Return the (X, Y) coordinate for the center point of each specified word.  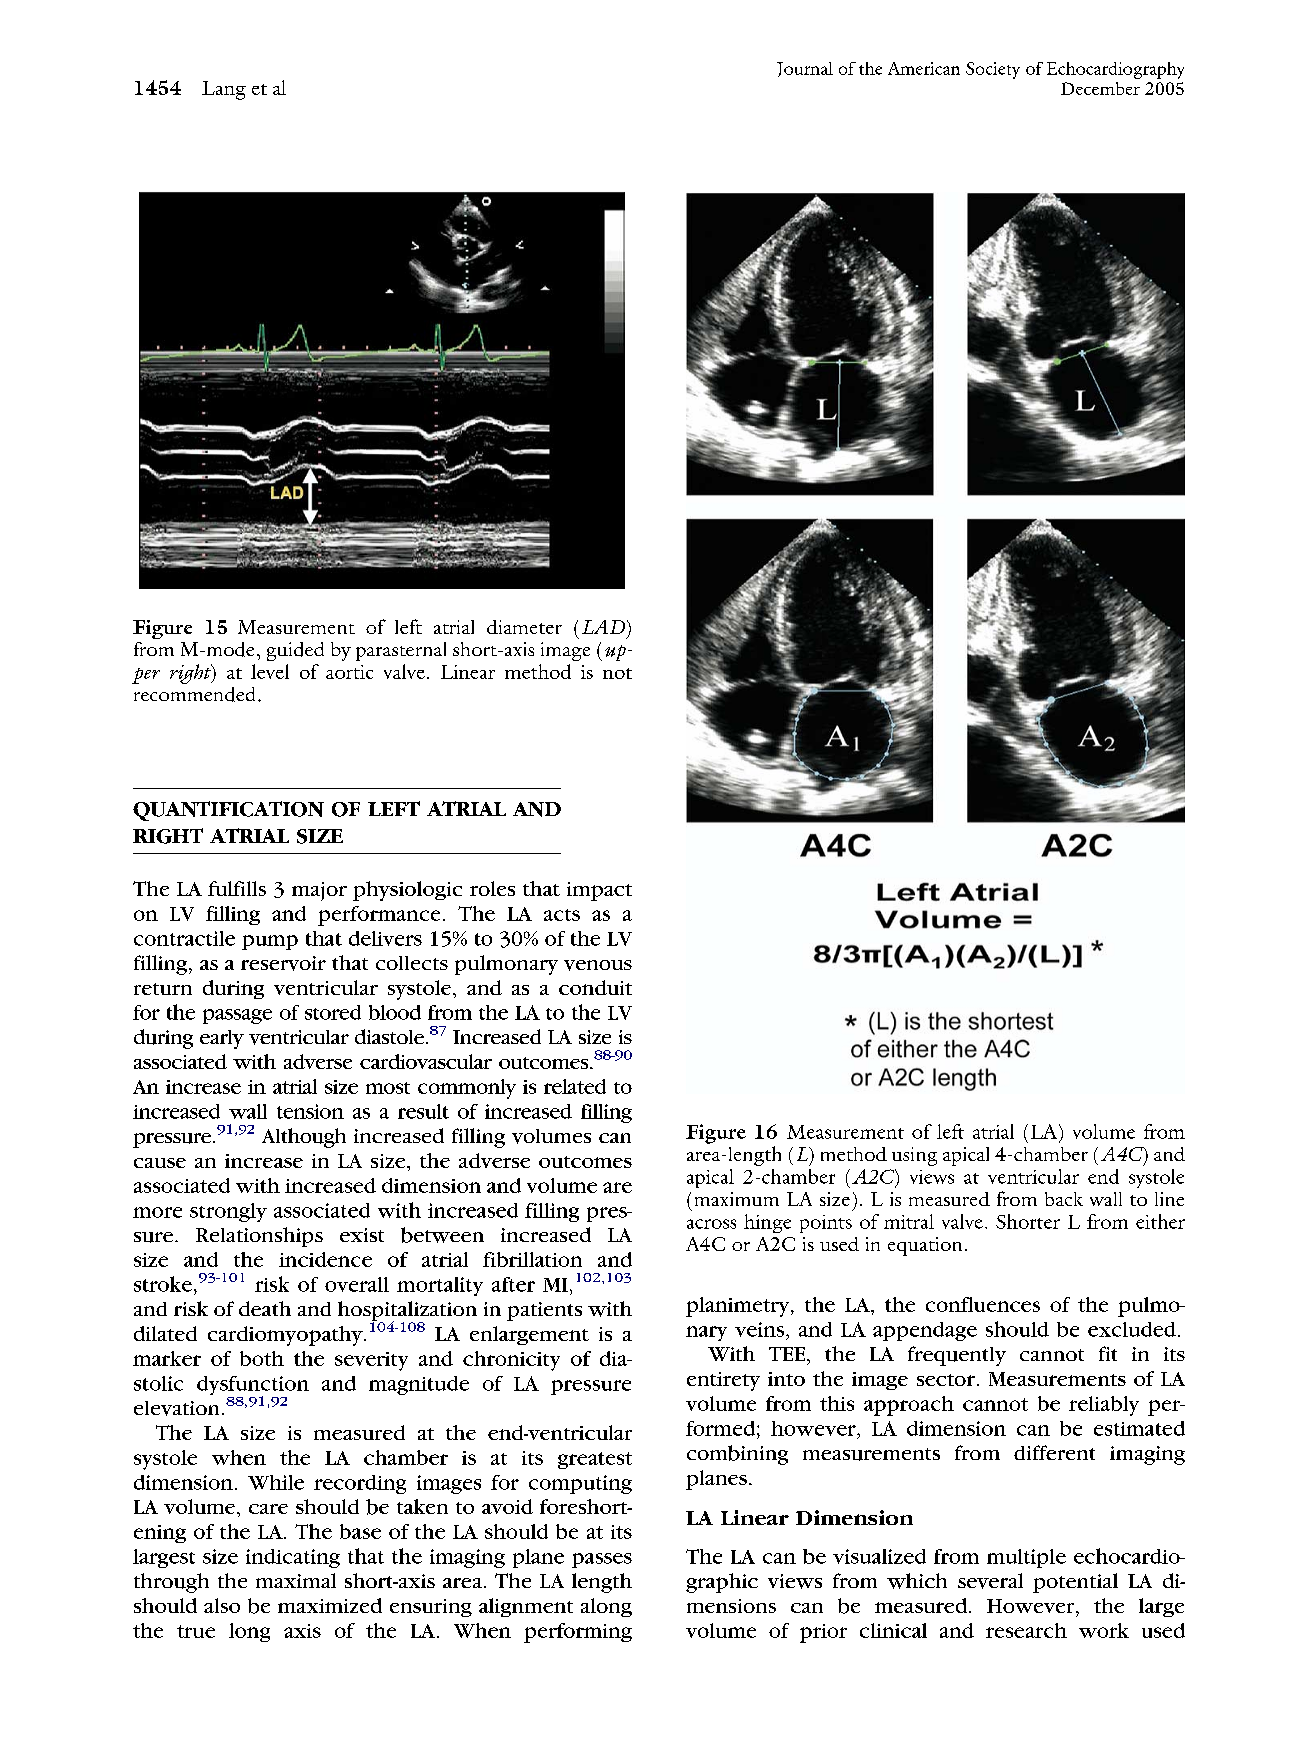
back (1064, 1199)
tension (310, 1111)
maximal (296, 1580)
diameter (524, 627)
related (575, 1086)
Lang (224, 90)
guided (295, 651)
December (1100, 88)
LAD (605, 627)
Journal (805, 69)
